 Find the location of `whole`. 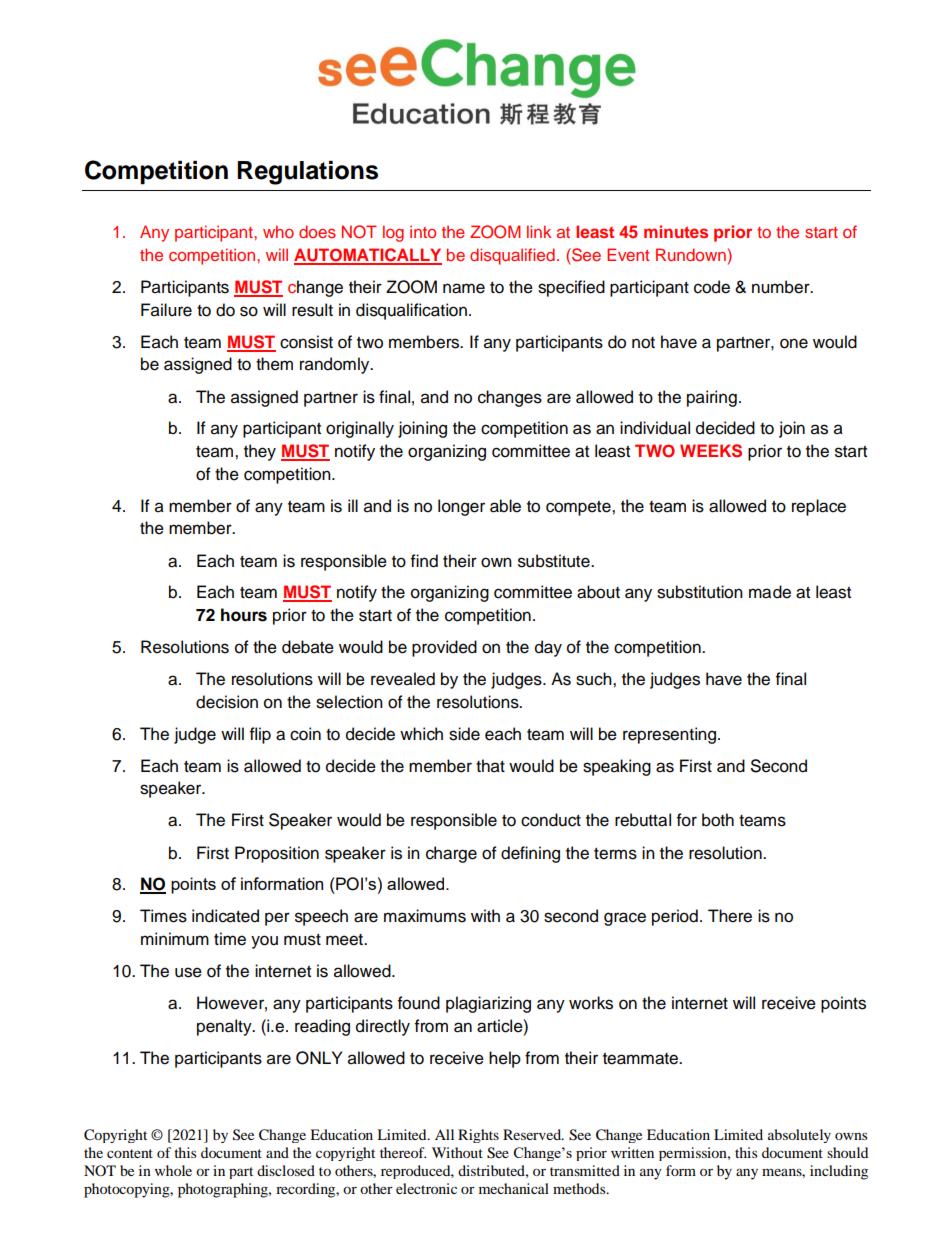

whole is located at coordinates (173, 1170).
